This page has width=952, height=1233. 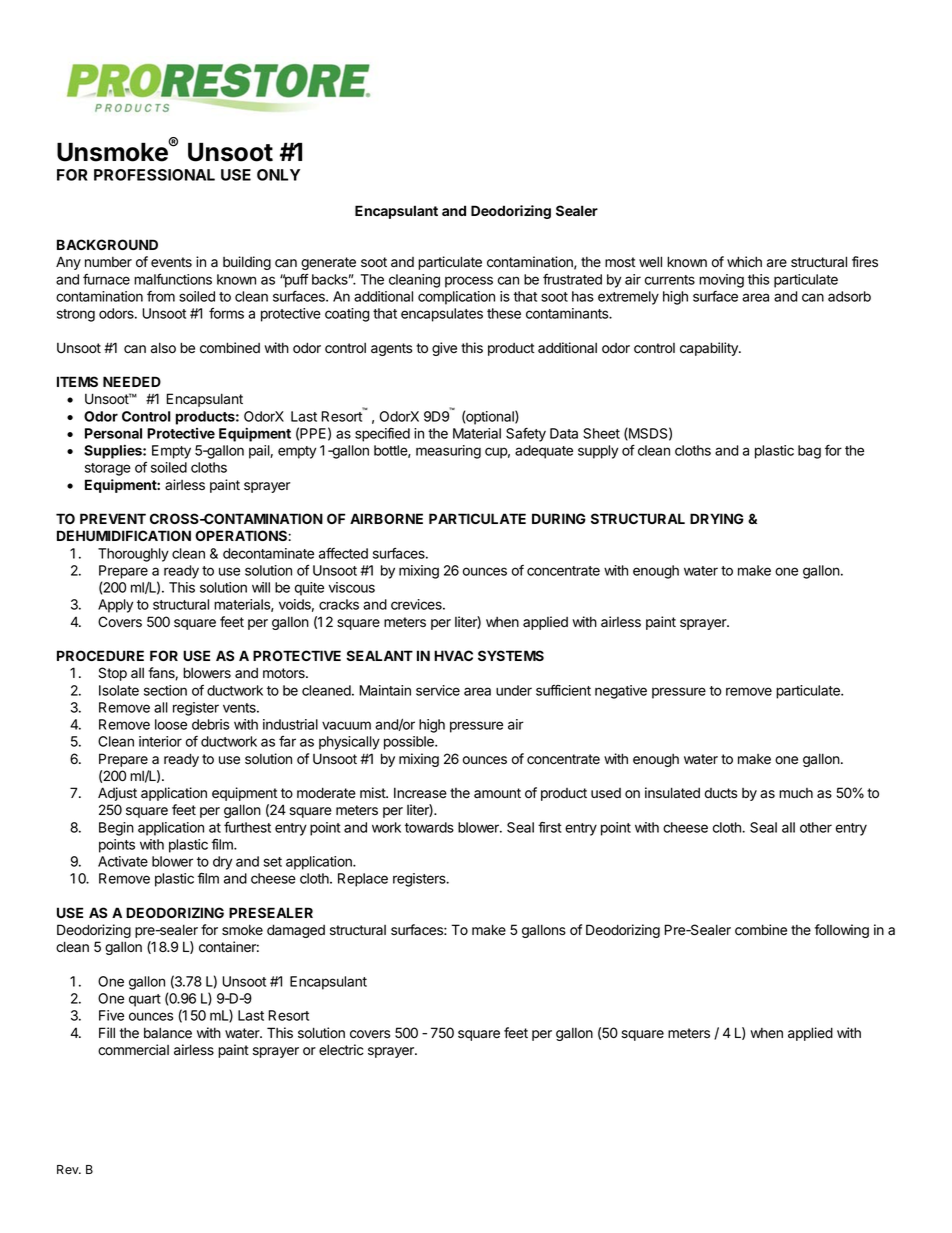 What do you see at coordinates (154, 175) in the page?
I see `PROFESSIONAL` at bounding box center [154, 175].
